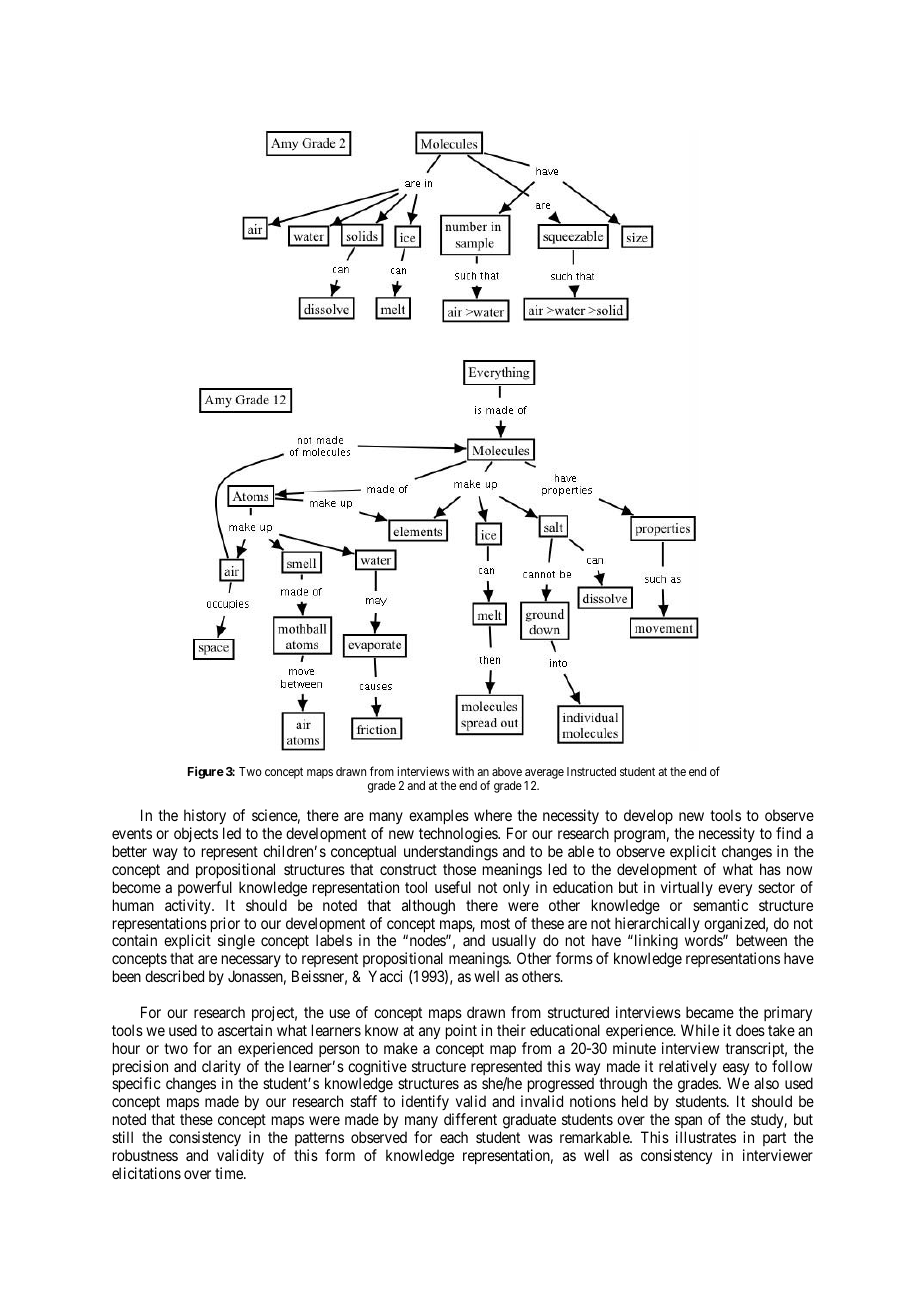 Image resolution: width=924 pixels, height=1308 pixels. What do you see at coordinates (720, 905) in the image?
I see `semantic` at bounding box center [720, 905].
